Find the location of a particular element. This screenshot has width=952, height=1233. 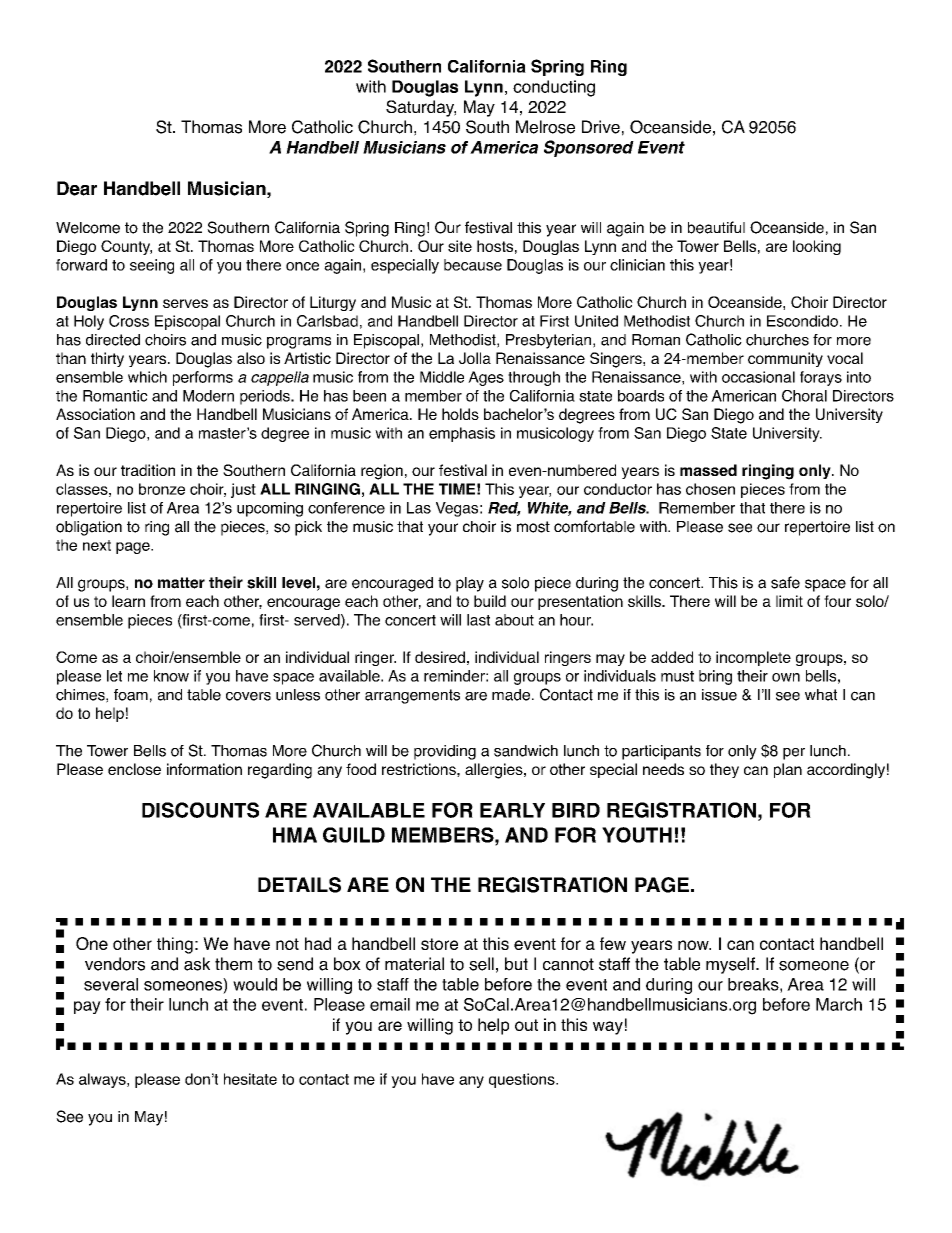

DISCOUNTS is located at coordinates (200, 810).
